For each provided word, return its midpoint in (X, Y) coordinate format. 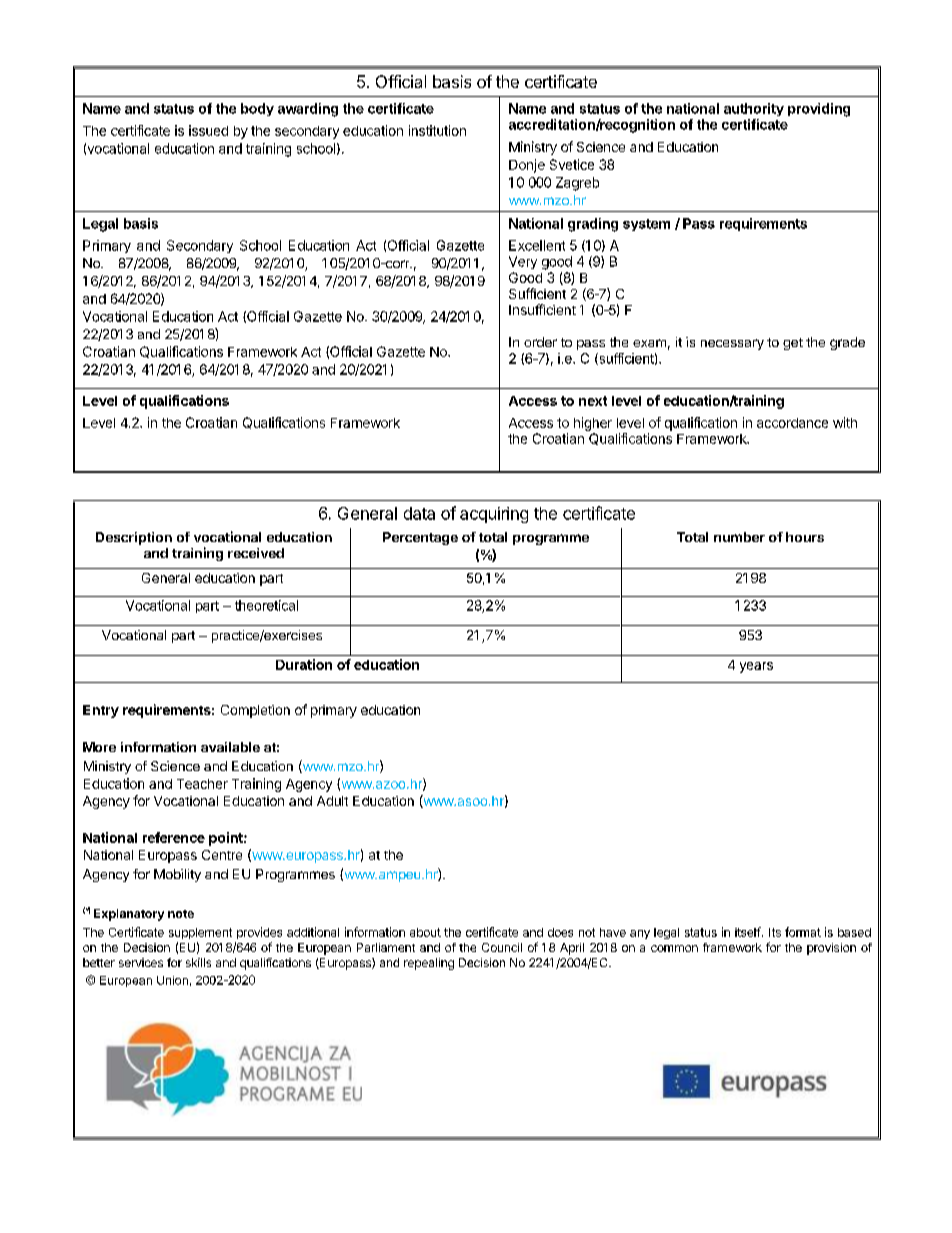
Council (502, 947)
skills (198, 962)
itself (748, 932)
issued (208, 130)
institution (437, 130)
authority (754, 109)
